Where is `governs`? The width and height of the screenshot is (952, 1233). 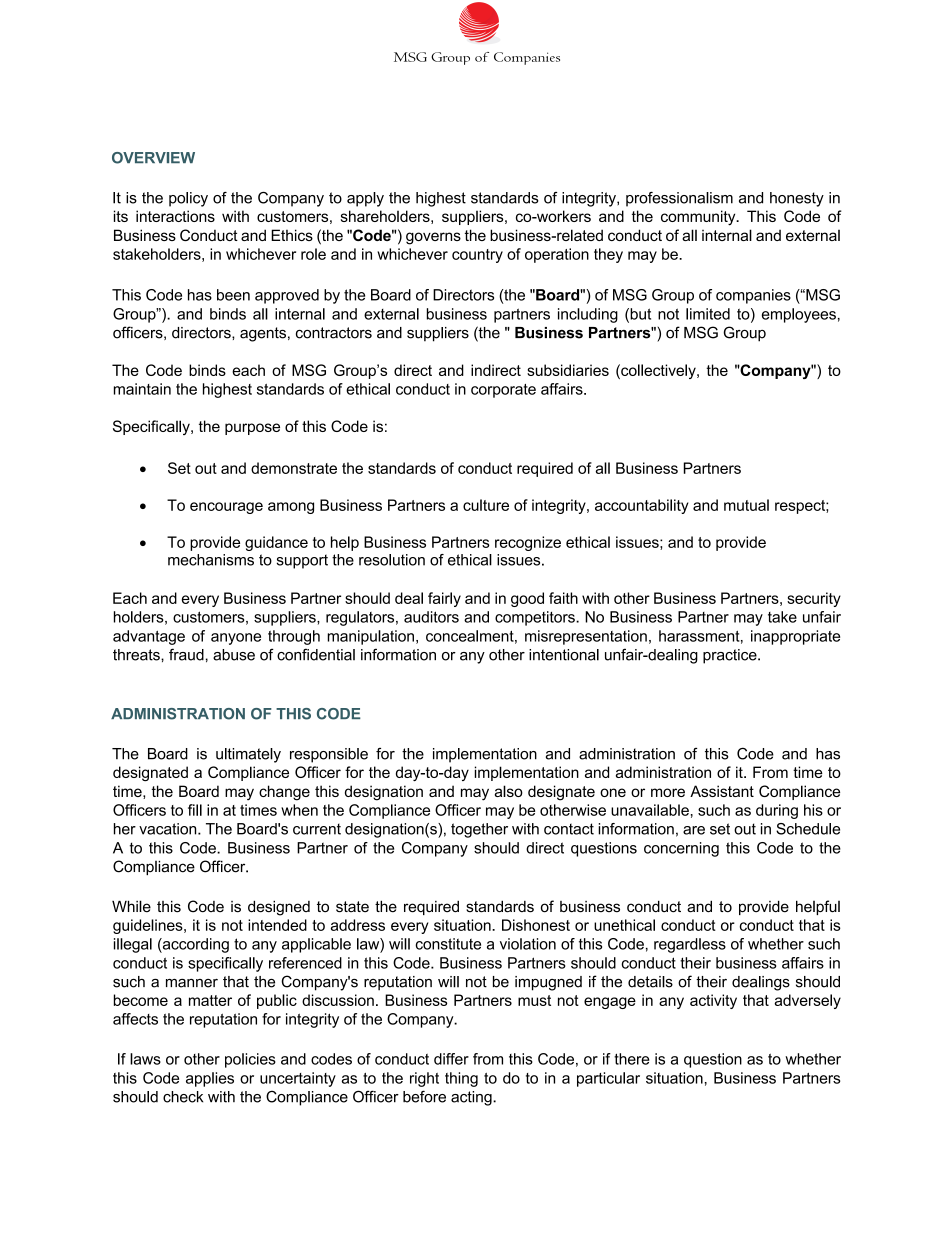
governs is located at coordinates (433, 238).
